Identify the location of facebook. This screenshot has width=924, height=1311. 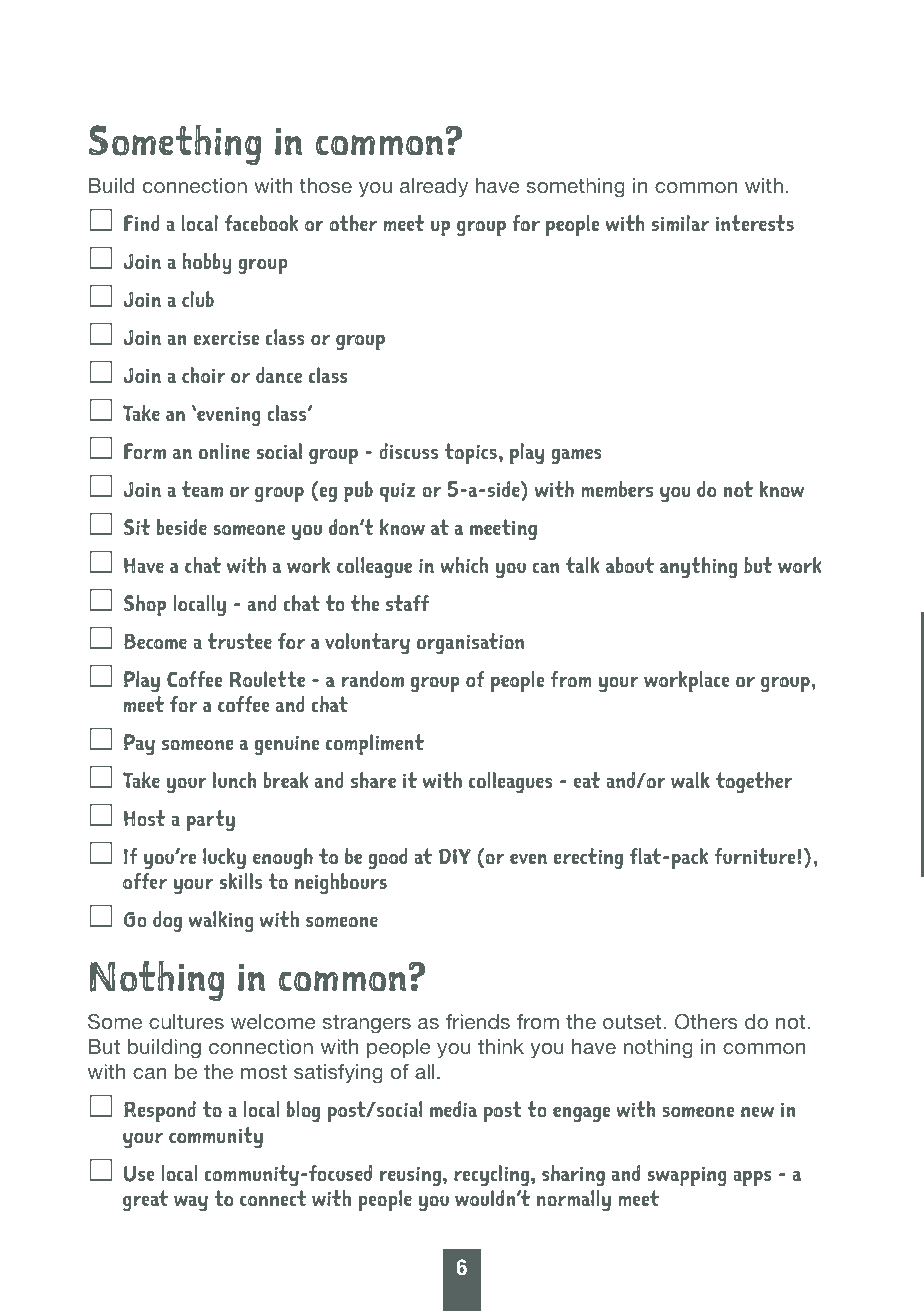
(261, 223).
